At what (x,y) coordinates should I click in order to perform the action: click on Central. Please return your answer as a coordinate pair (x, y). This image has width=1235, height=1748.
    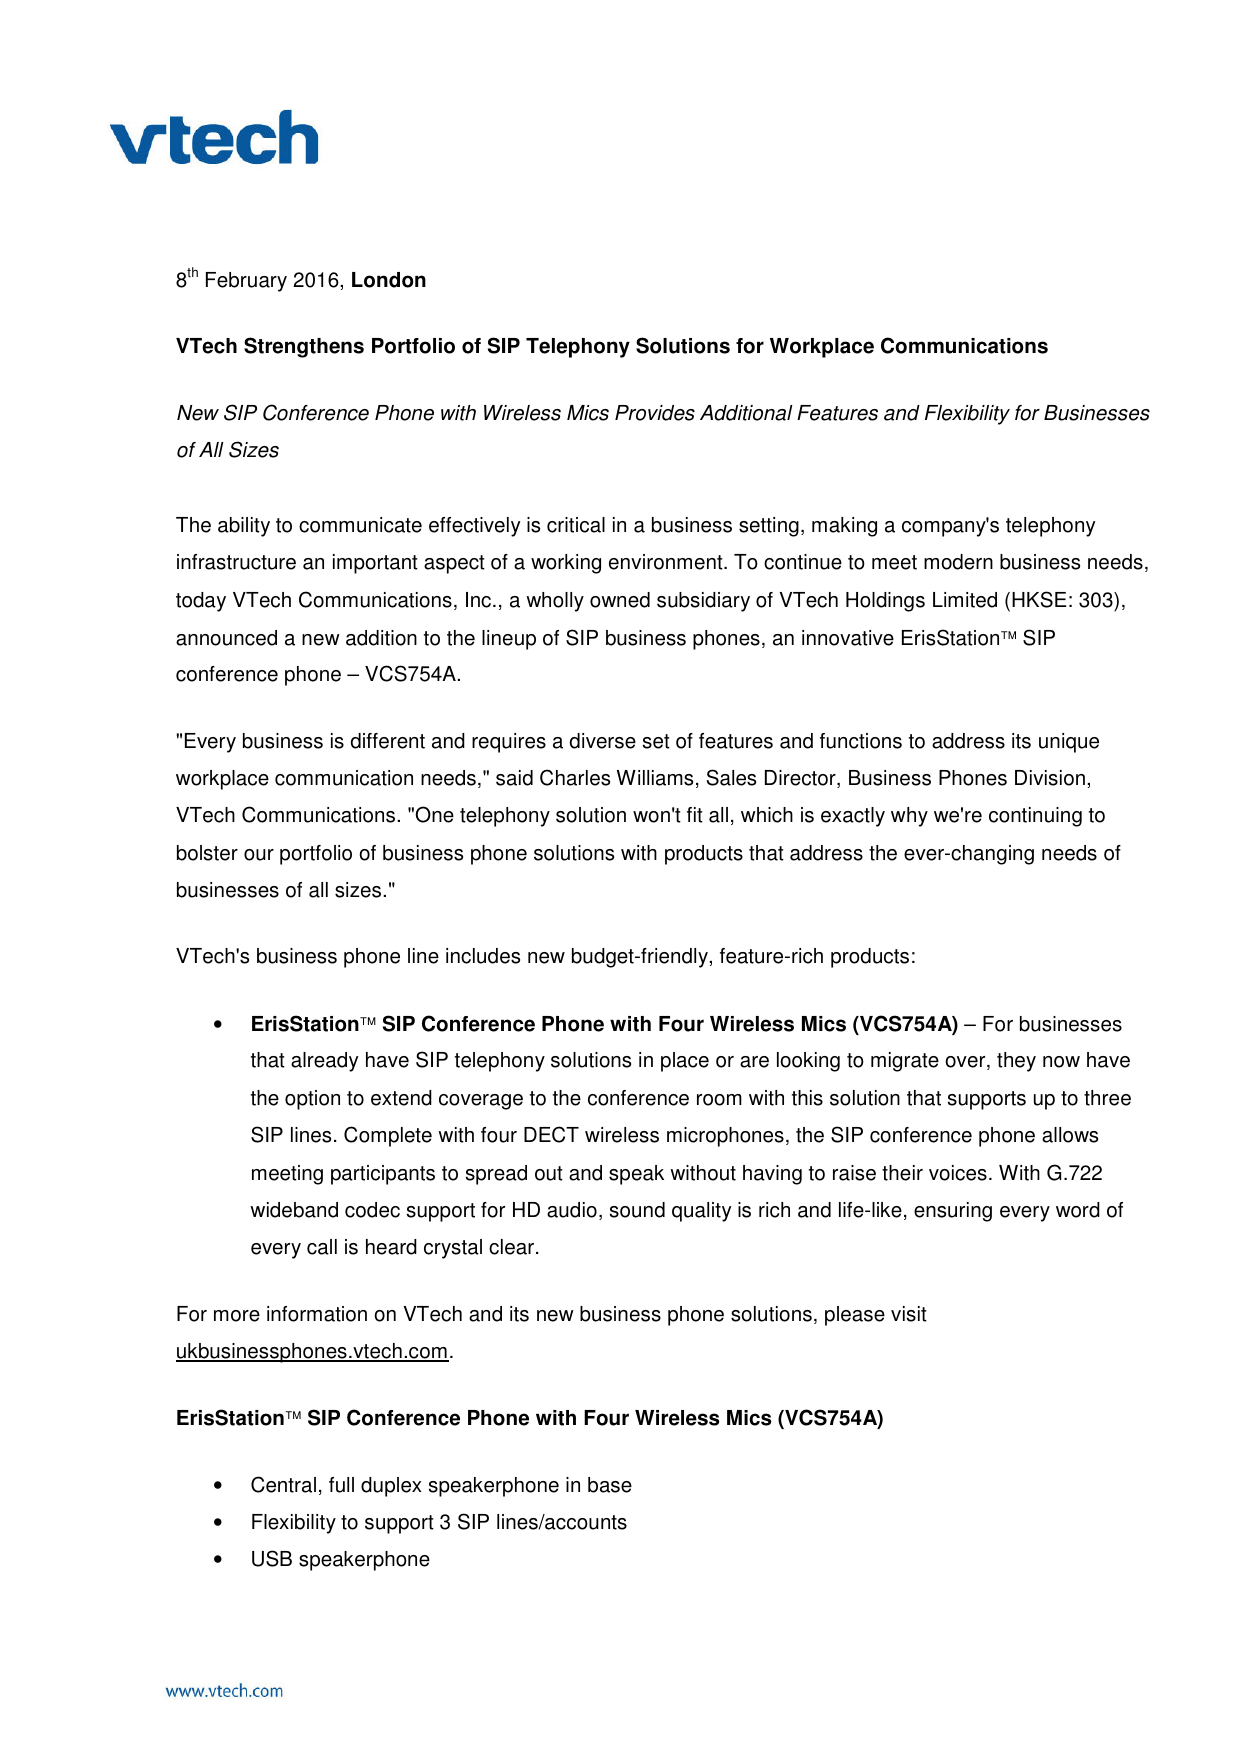
    Looking at the image, I should click on (283, 1484).
